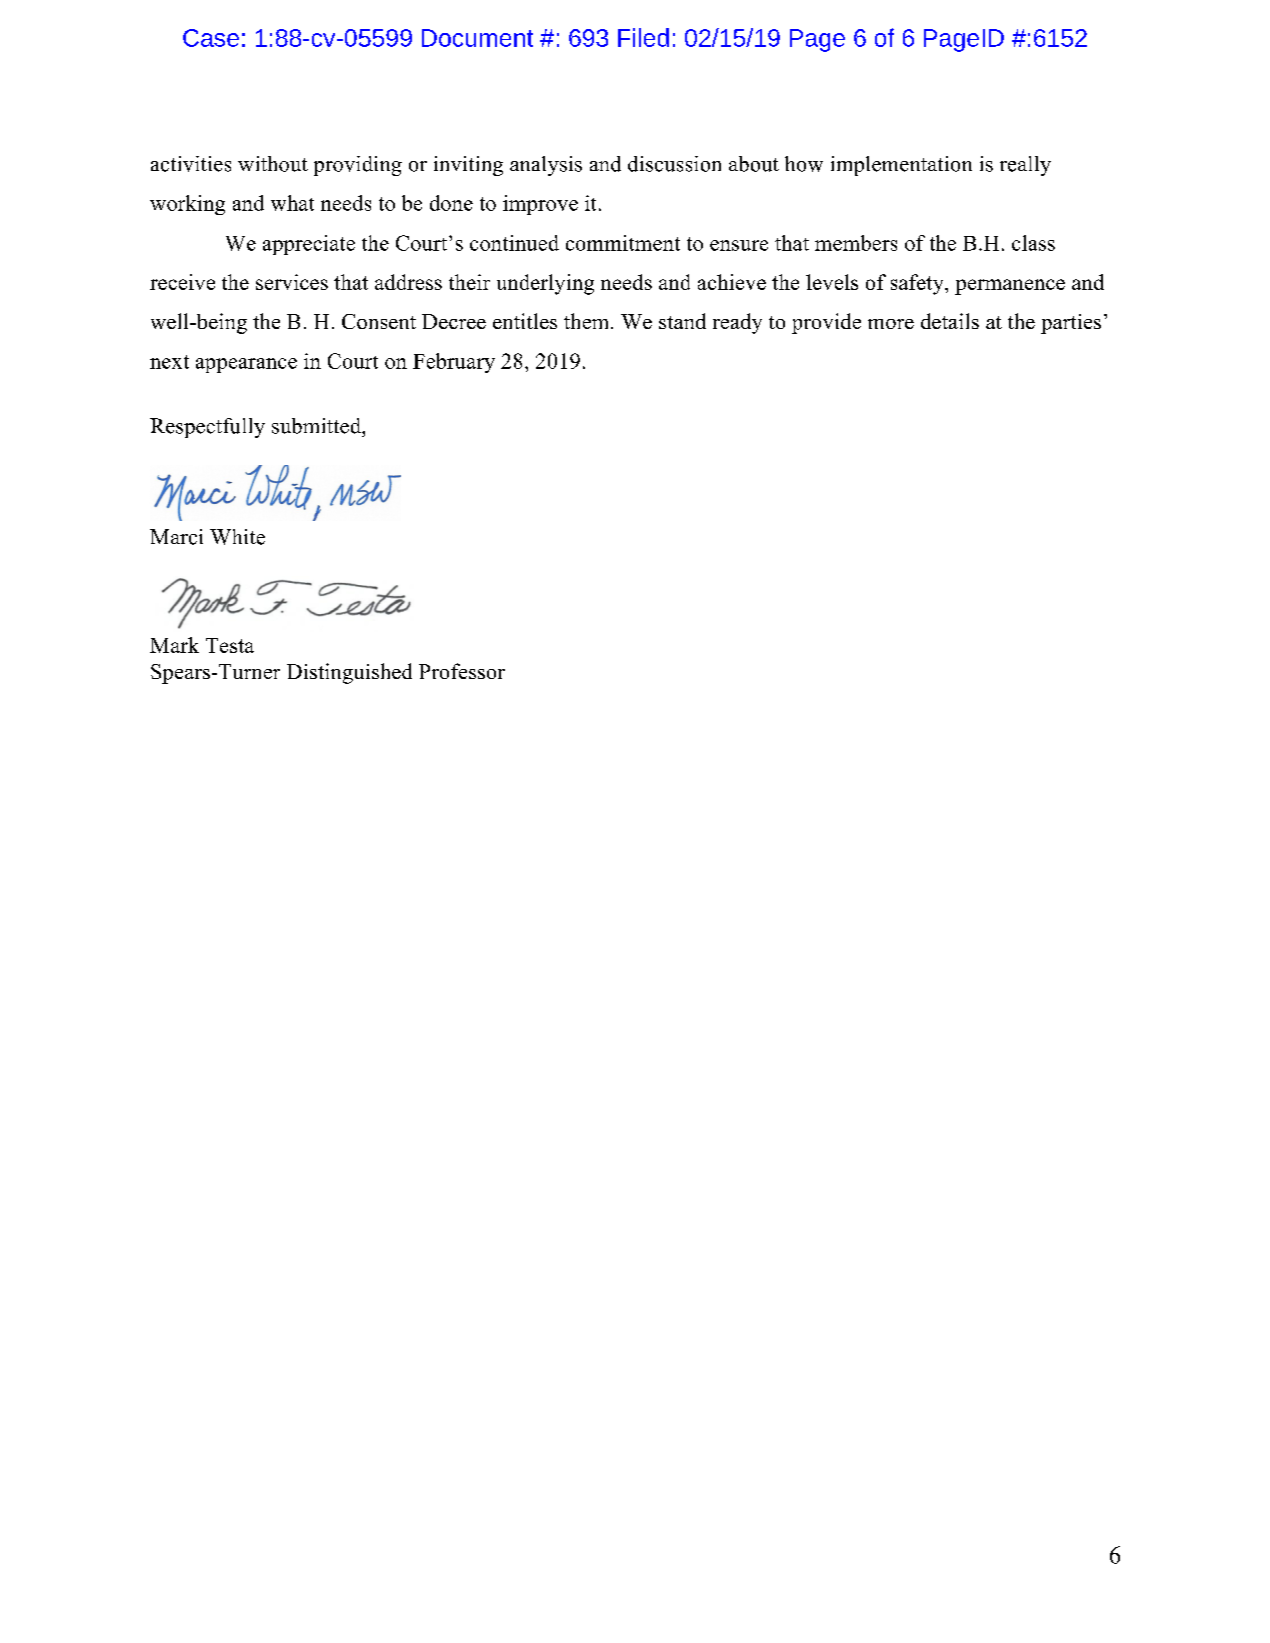  I want to click on submitted, so click(317, 426).
